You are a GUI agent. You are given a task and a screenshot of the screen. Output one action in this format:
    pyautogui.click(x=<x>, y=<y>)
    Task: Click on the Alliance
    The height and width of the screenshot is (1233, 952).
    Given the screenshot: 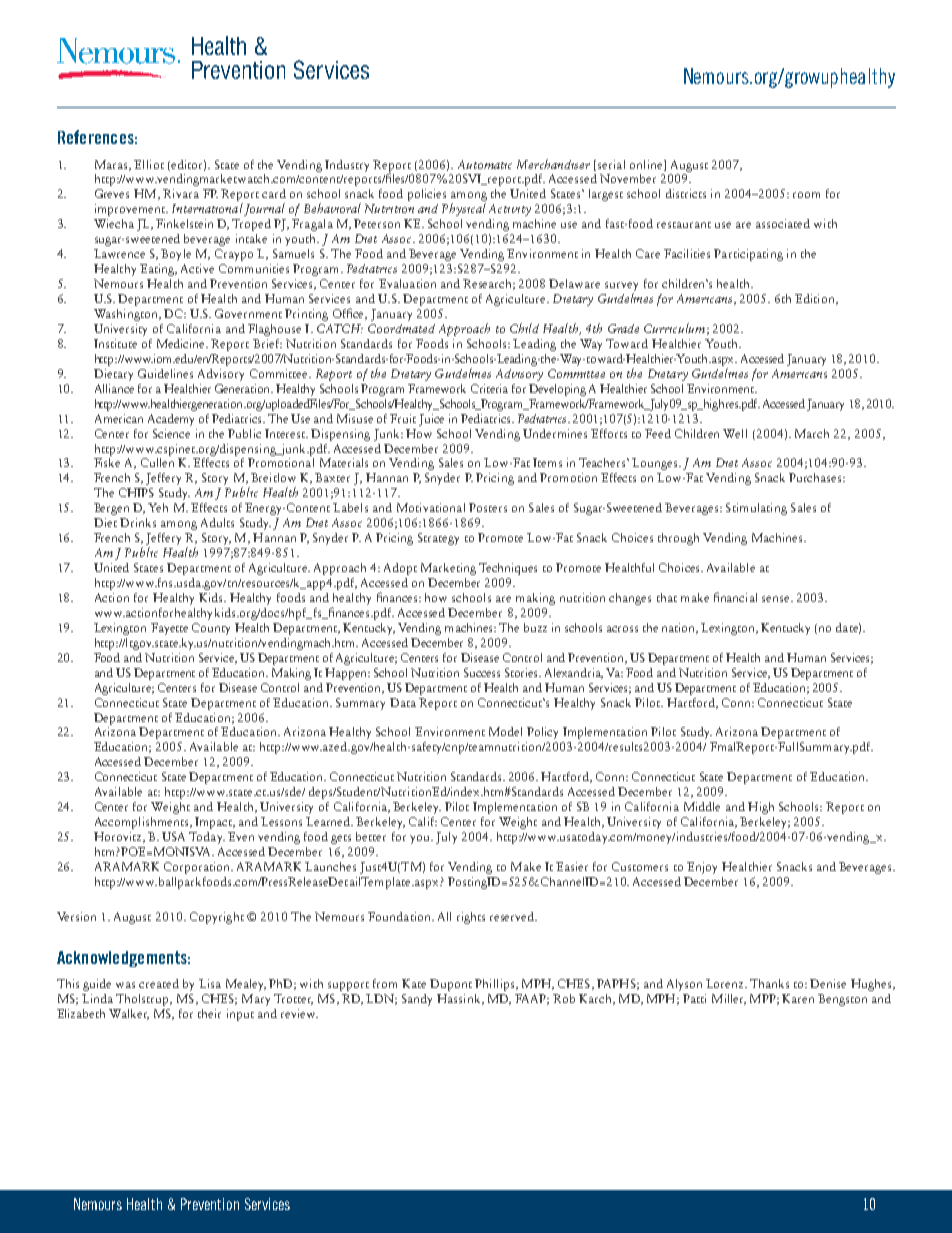 What is the action you would take?
    pyautogui.click(x=114, y=388)
